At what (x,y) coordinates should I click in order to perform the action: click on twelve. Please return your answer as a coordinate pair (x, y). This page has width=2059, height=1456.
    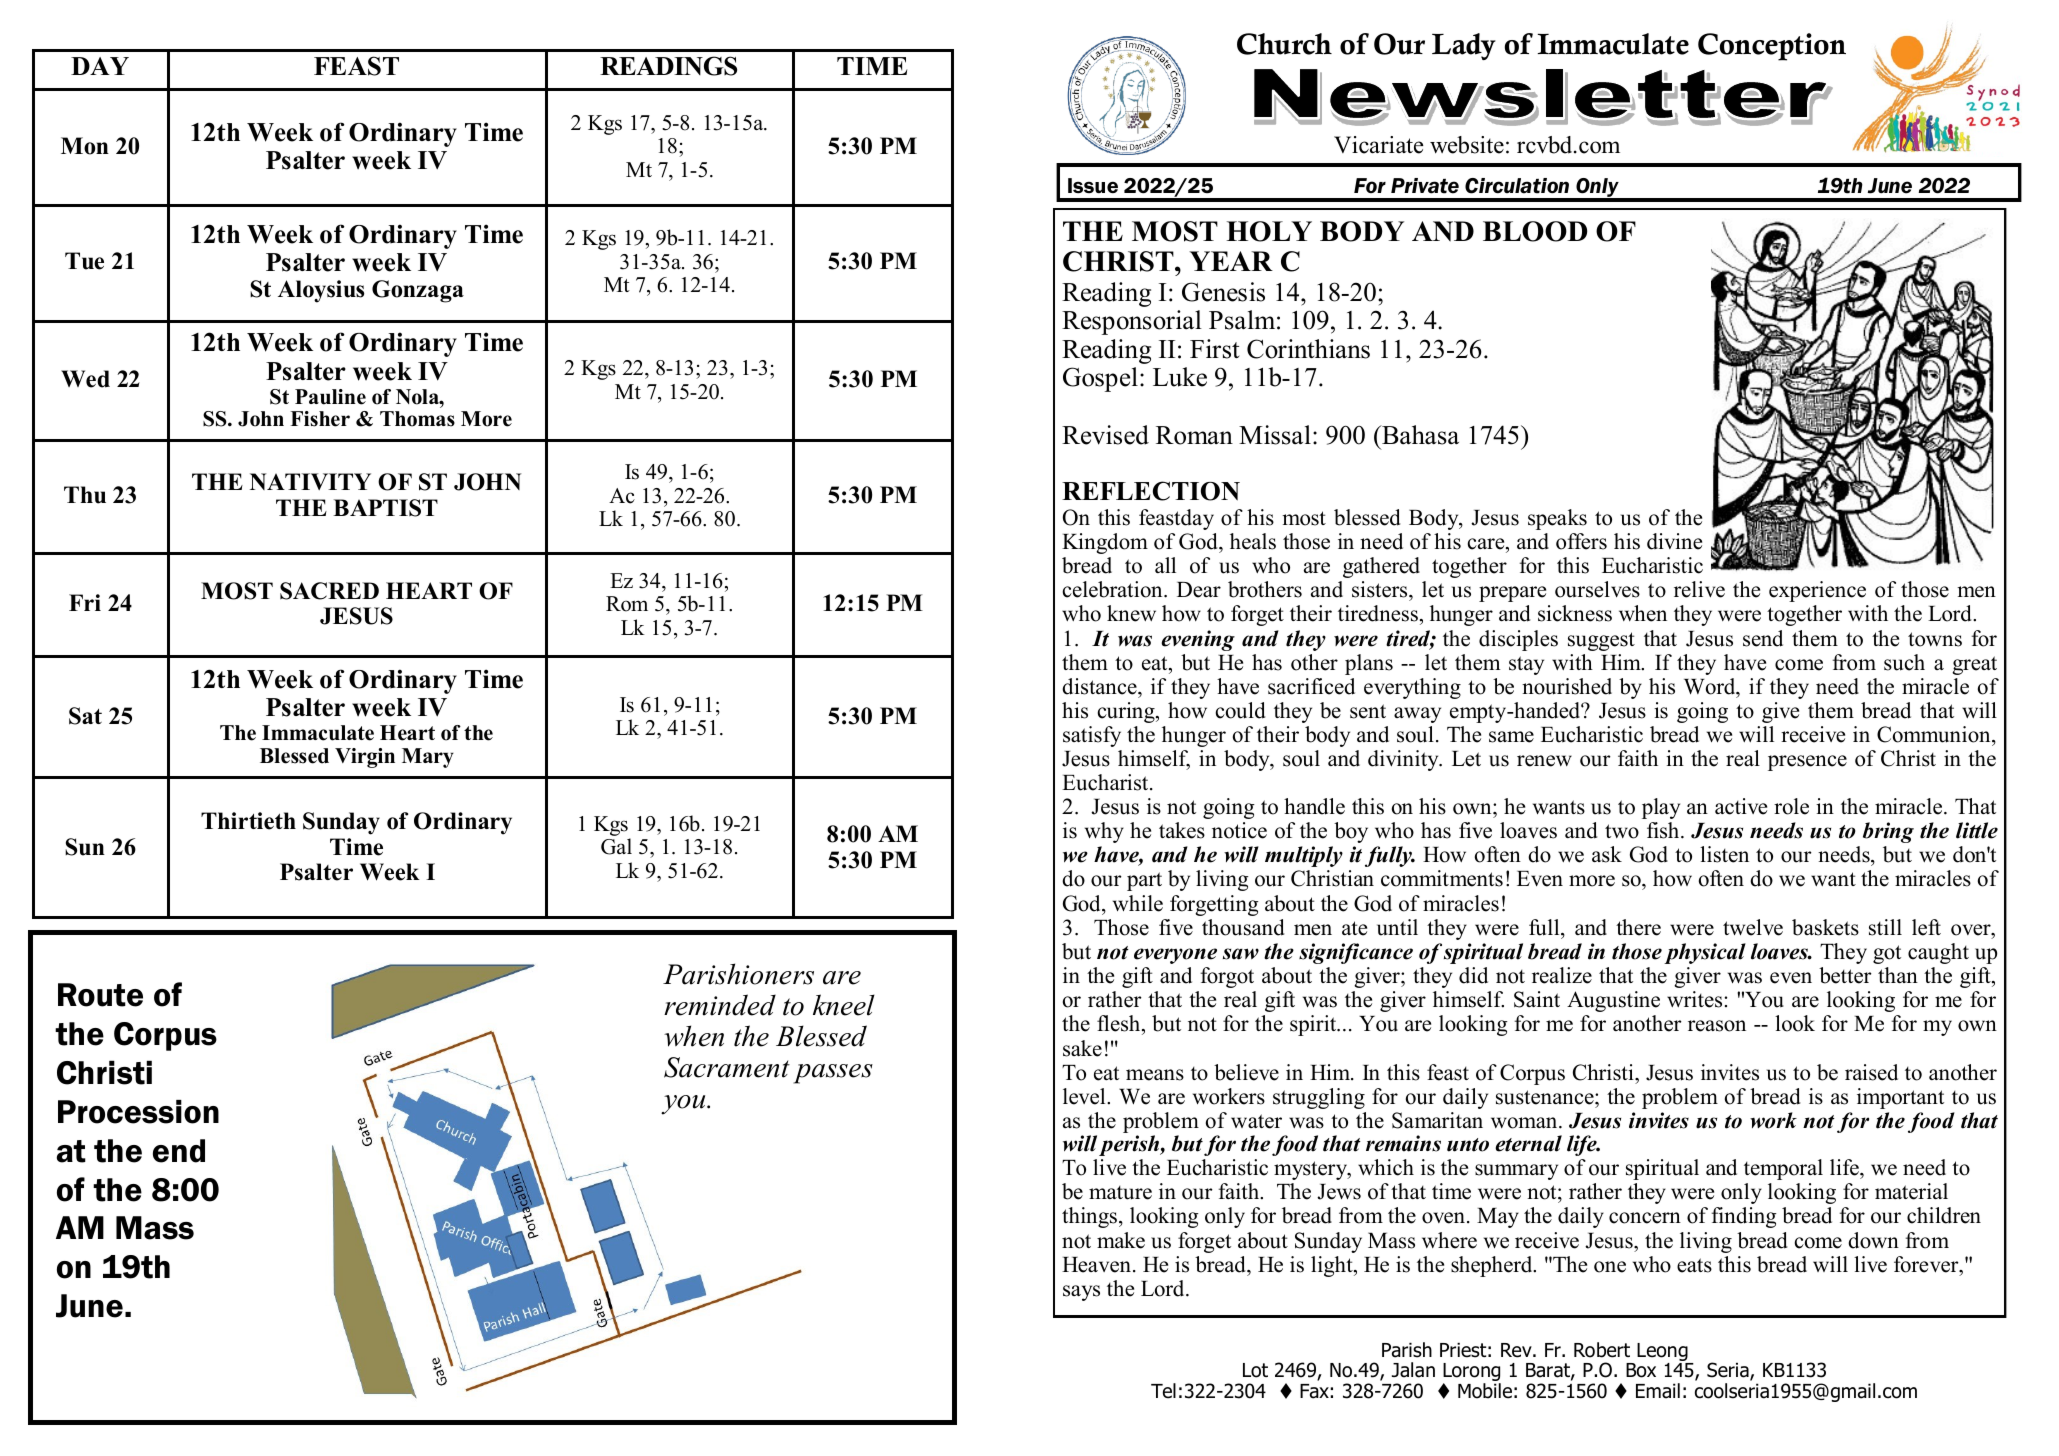
    Looking at the image, I should click on (1753, 927).
